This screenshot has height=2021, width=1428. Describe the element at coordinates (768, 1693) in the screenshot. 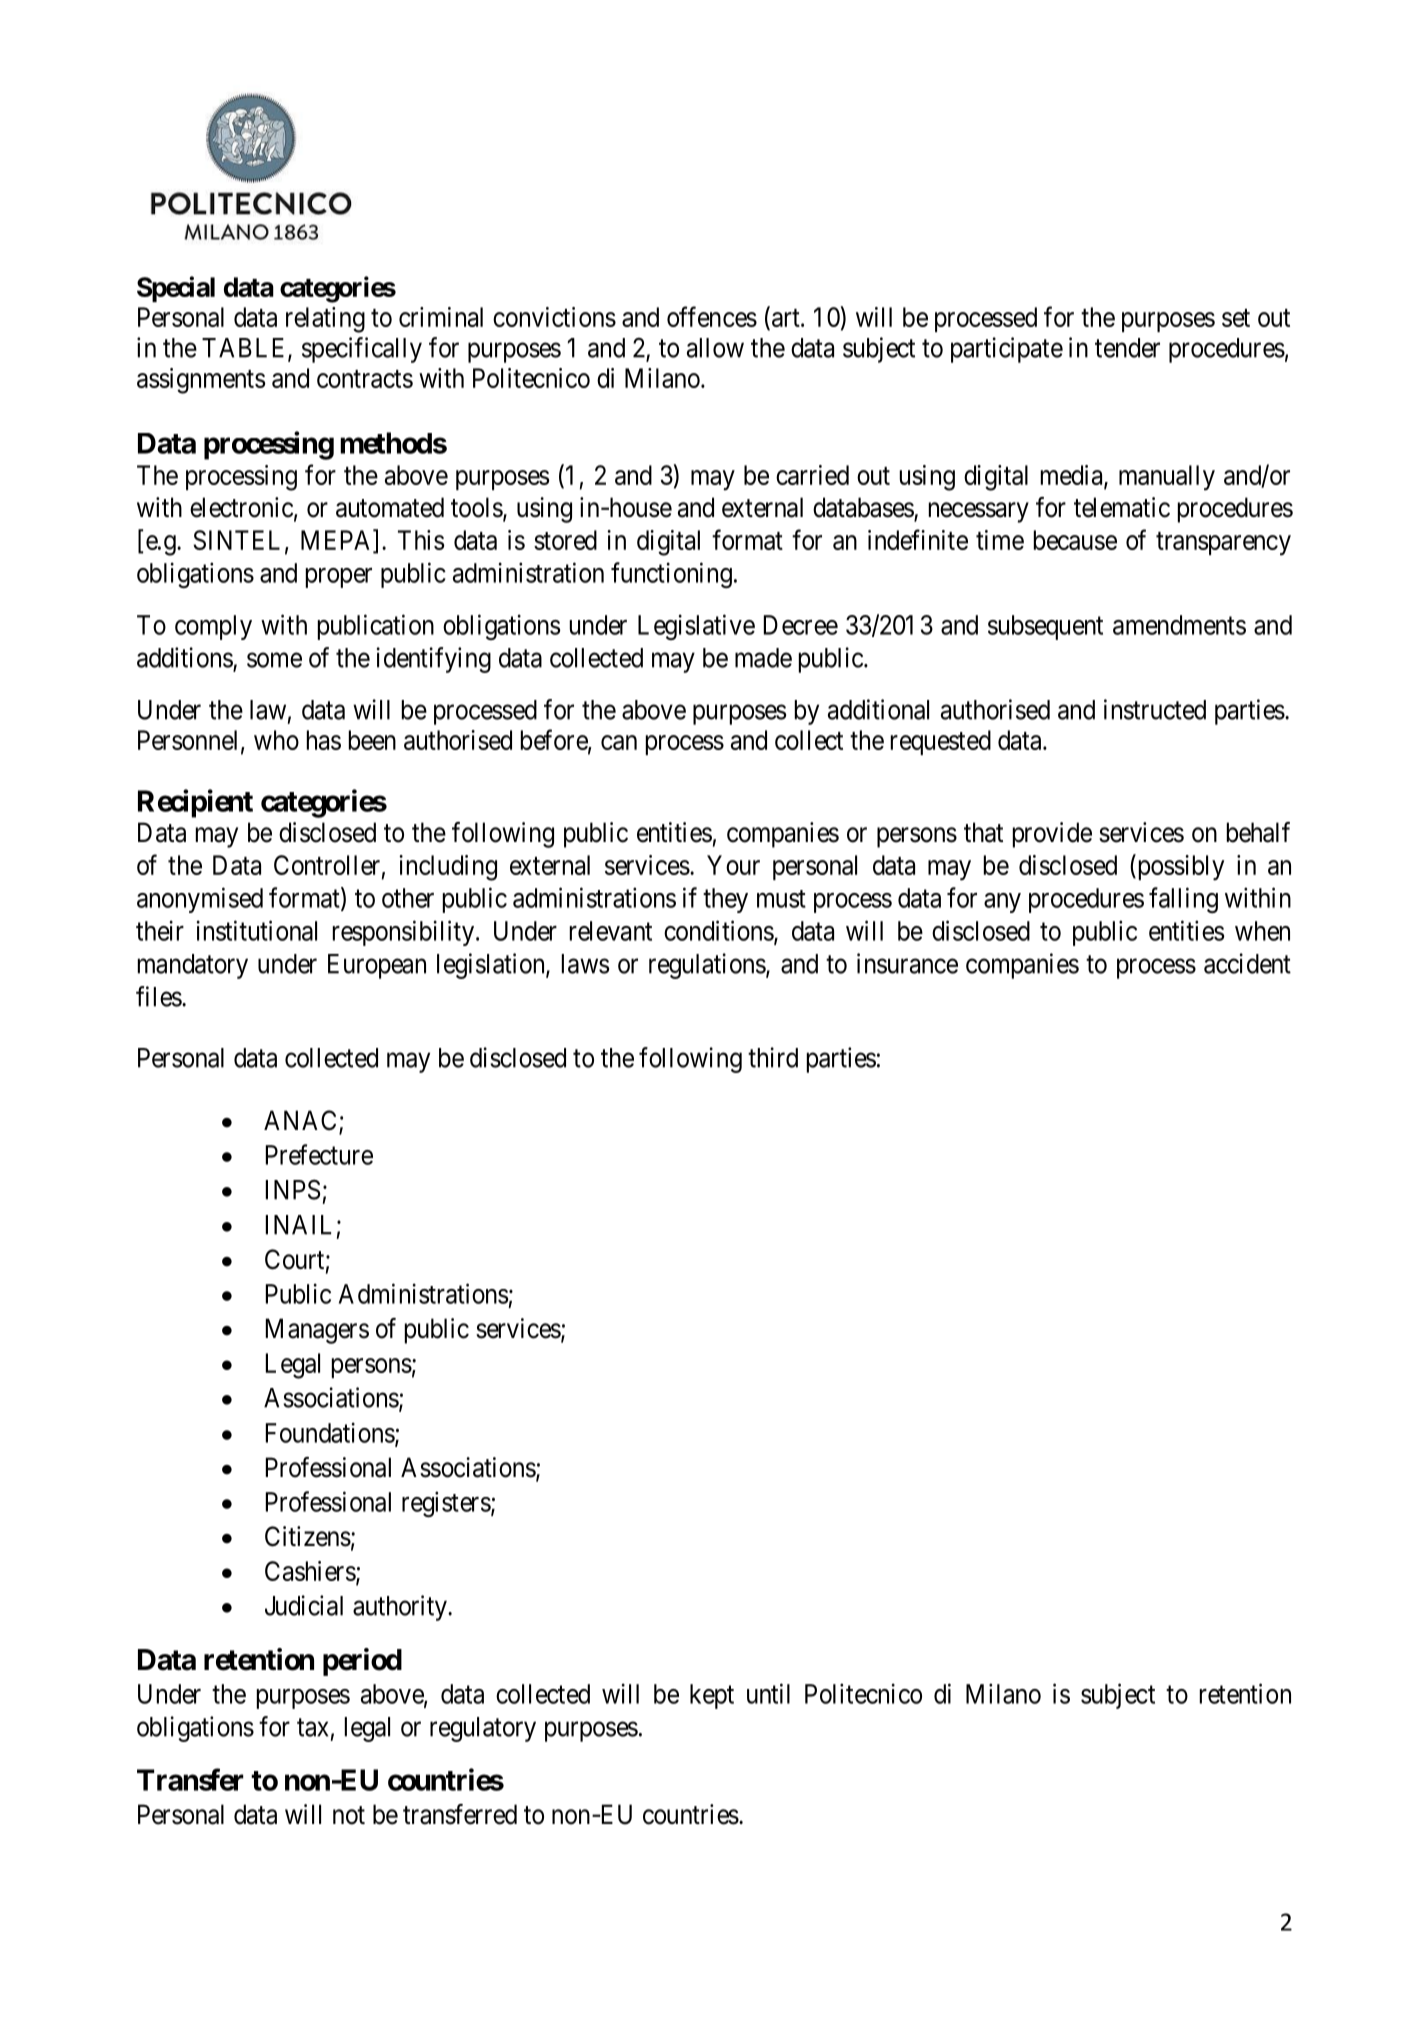

I see `until` at that location.
